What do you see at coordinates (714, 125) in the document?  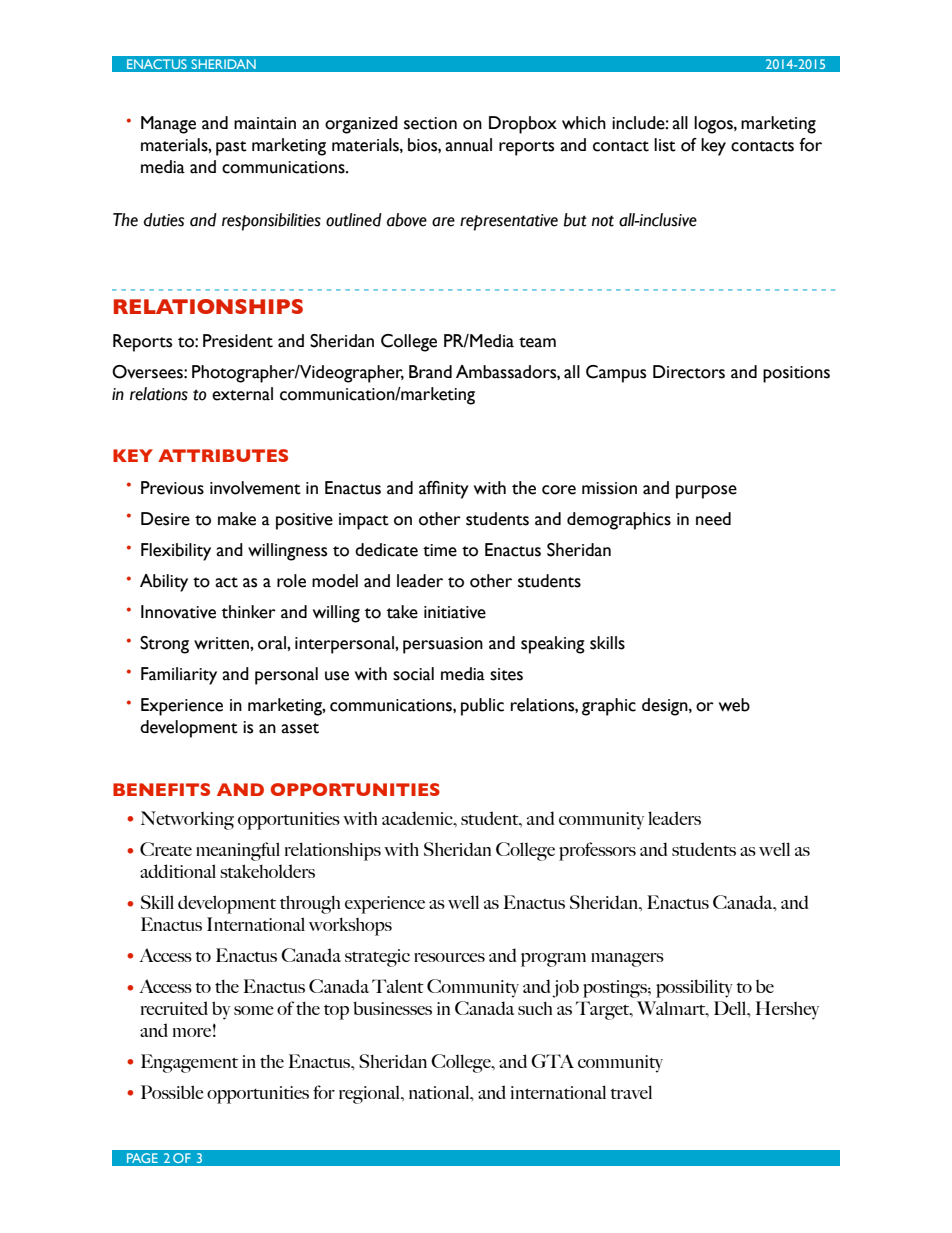 I see `logos` at bounding box center [714, 125].
